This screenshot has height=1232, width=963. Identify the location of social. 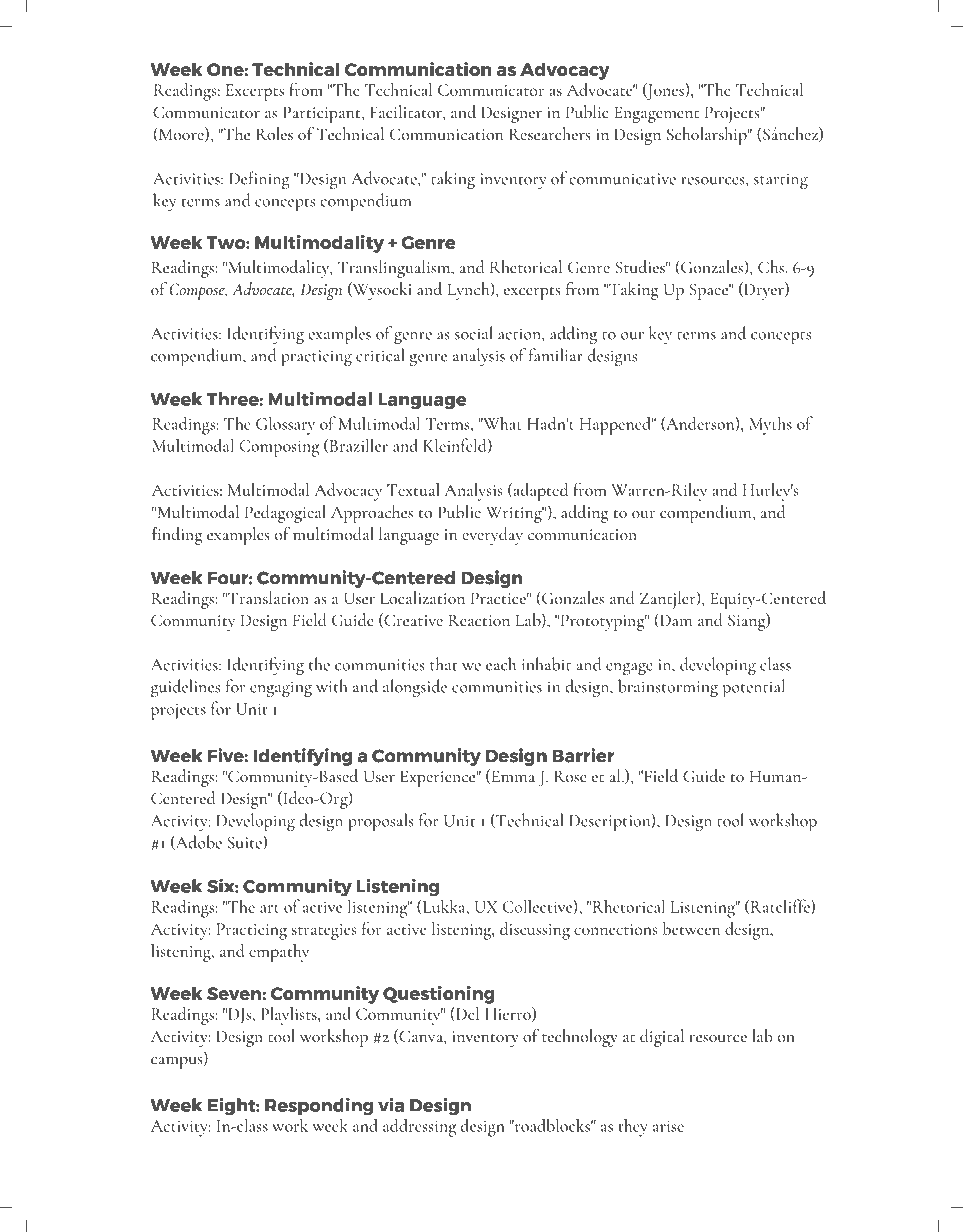
(474, 333).
